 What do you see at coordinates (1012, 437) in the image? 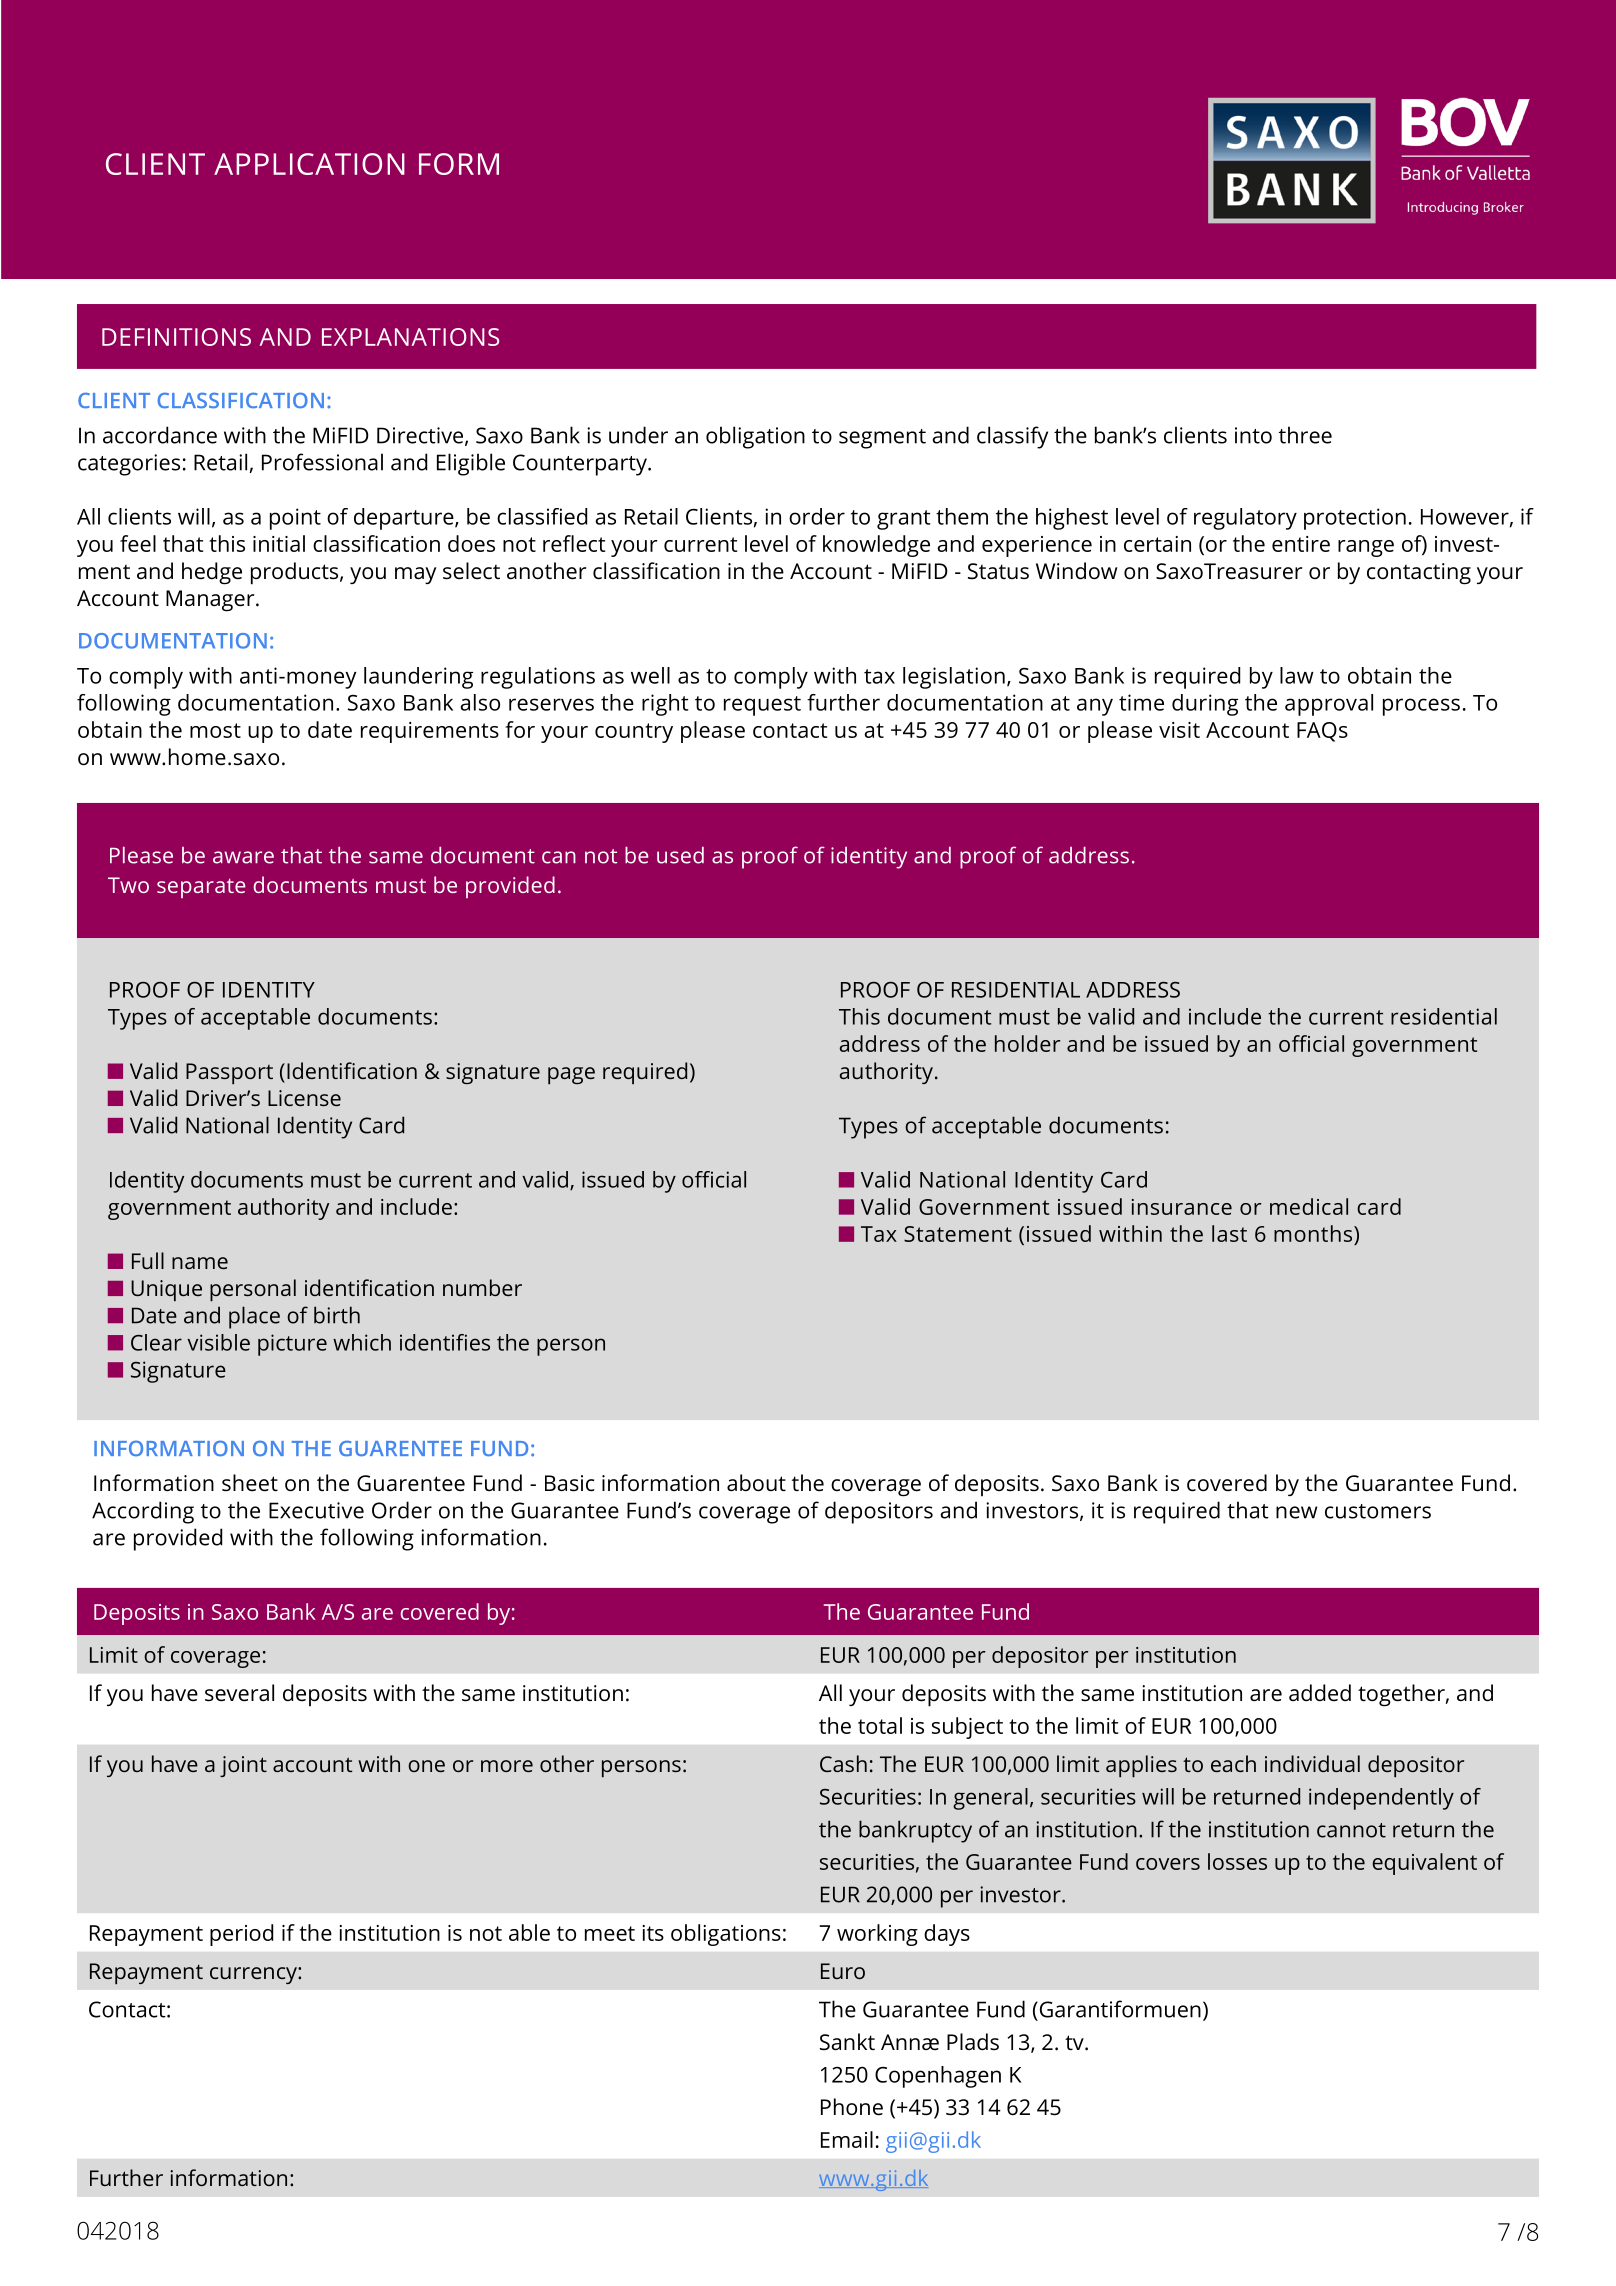
I see `classify` at bounding box center [1012, 437].
